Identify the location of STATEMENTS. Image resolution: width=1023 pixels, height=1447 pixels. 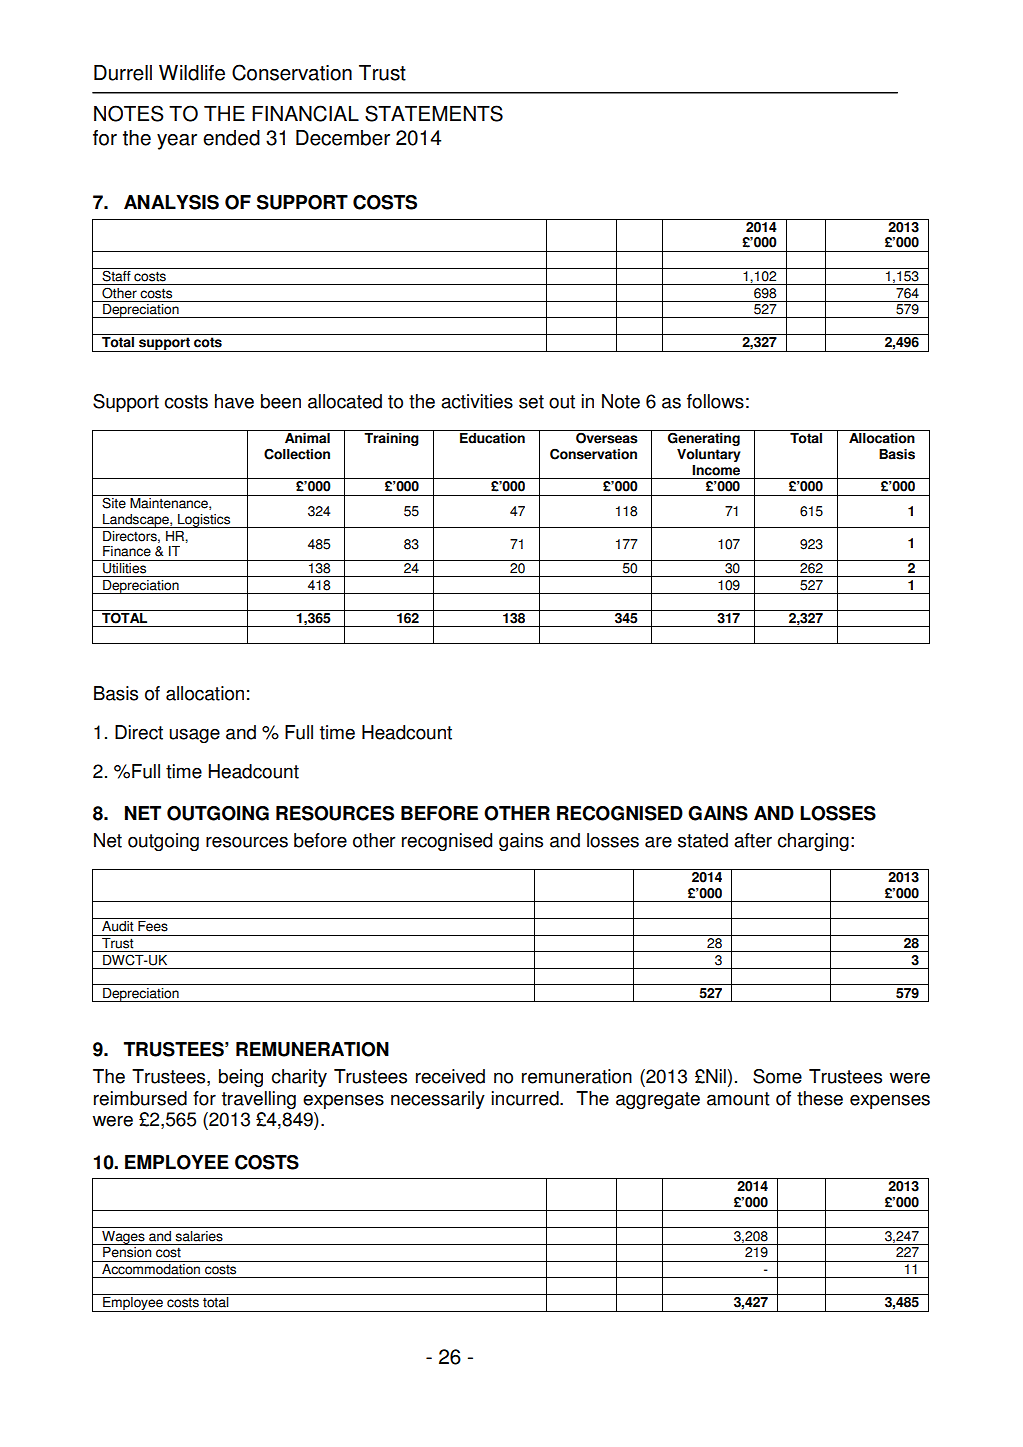
(434, 113).
